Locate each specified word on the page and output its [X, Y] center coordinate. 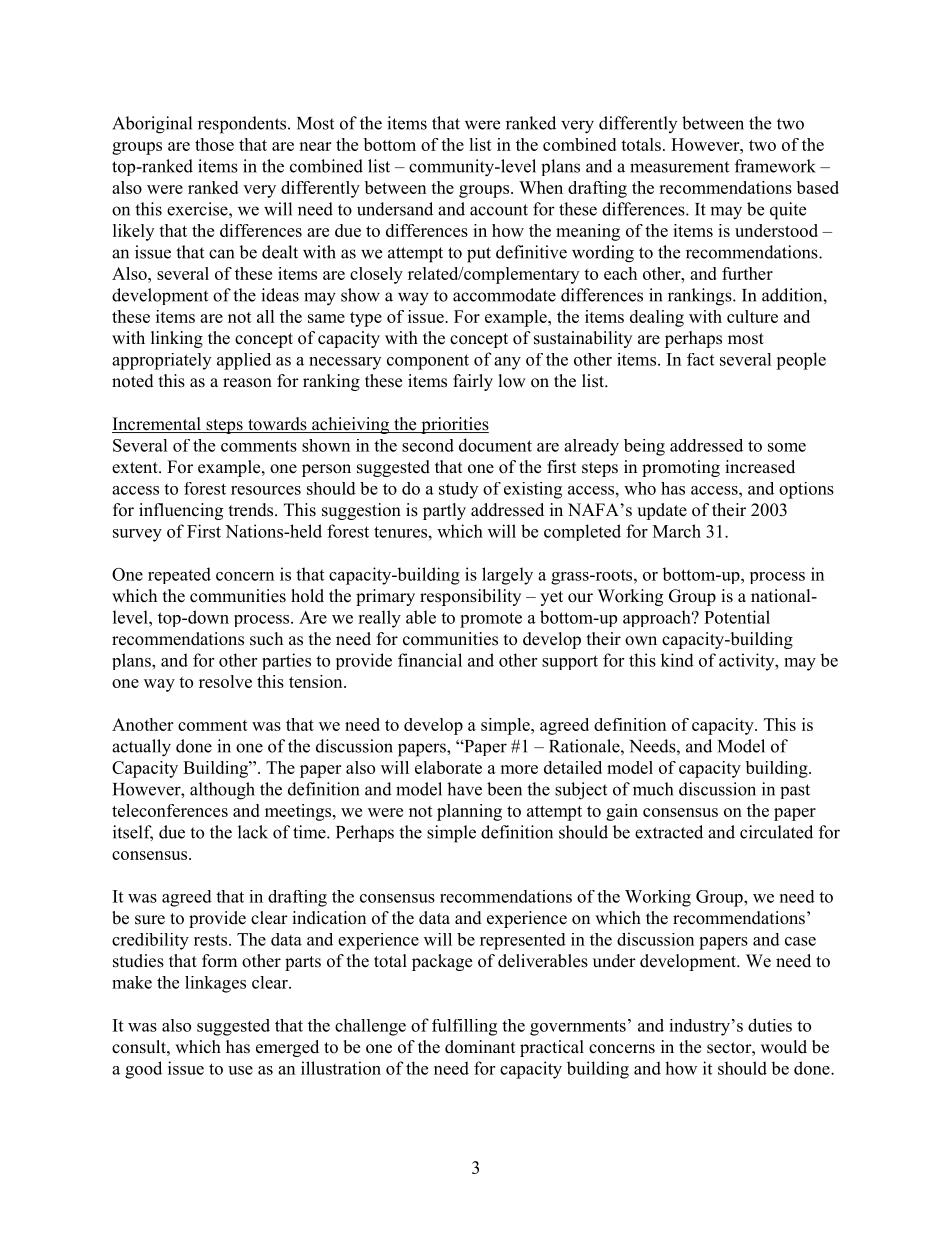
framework [775, 166]
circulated [776, 832]
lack [253, 832]
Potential [737, 617]
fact [700, 359]
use [240, 1070]
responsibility [470, 597]
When [541, 187]
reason [247, 383]
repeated [179, 575]
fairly [473, 382]
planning [469, 812]
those [214, 144]
